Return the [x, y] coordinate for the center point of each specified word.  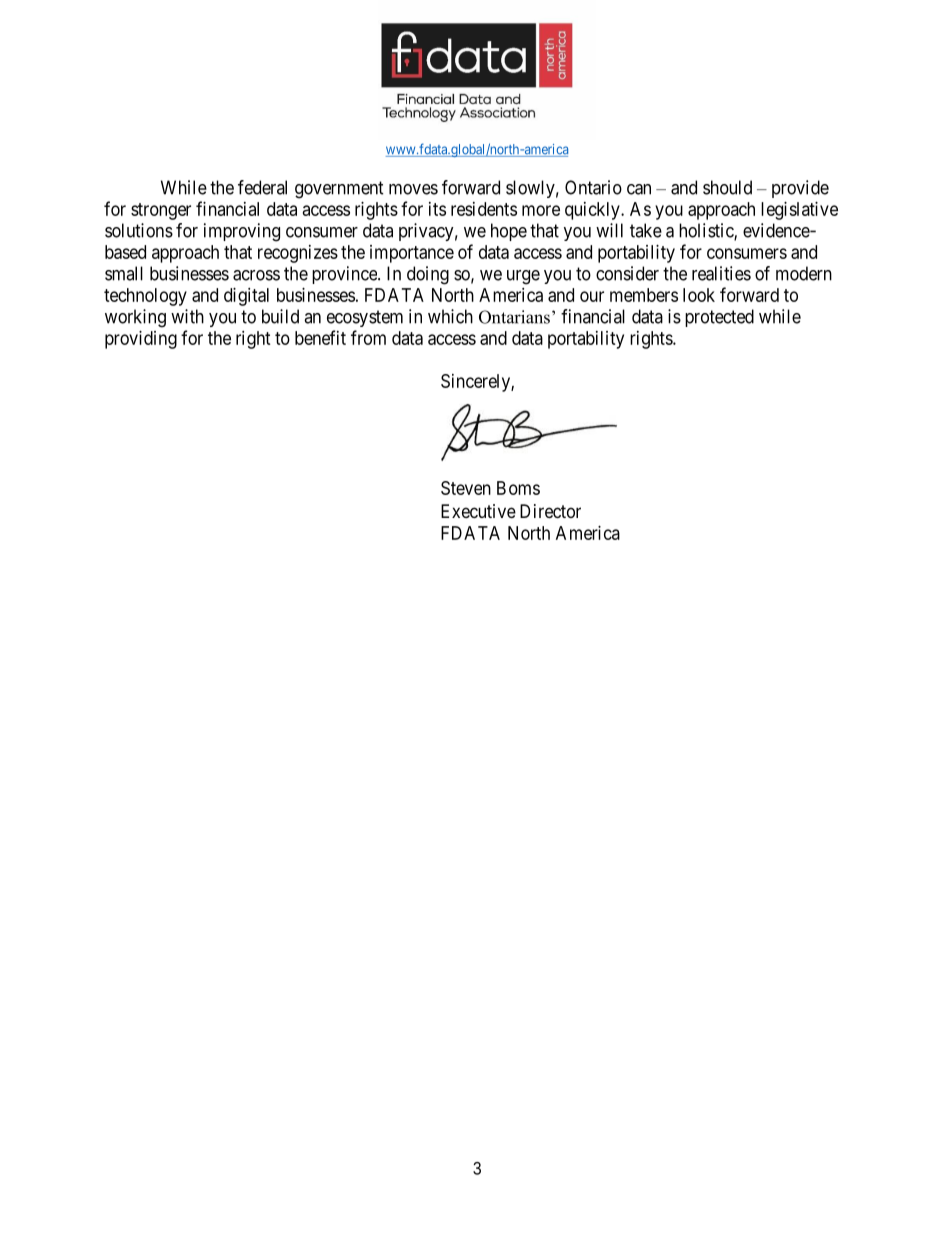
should [727, 187]
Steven [466, 488]
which [450, 316]
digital [246, 297]
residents [484, 209]
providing [141, 340]
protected [719, 318]
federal [262, 187]
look [699, 295]
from [368, 337]
